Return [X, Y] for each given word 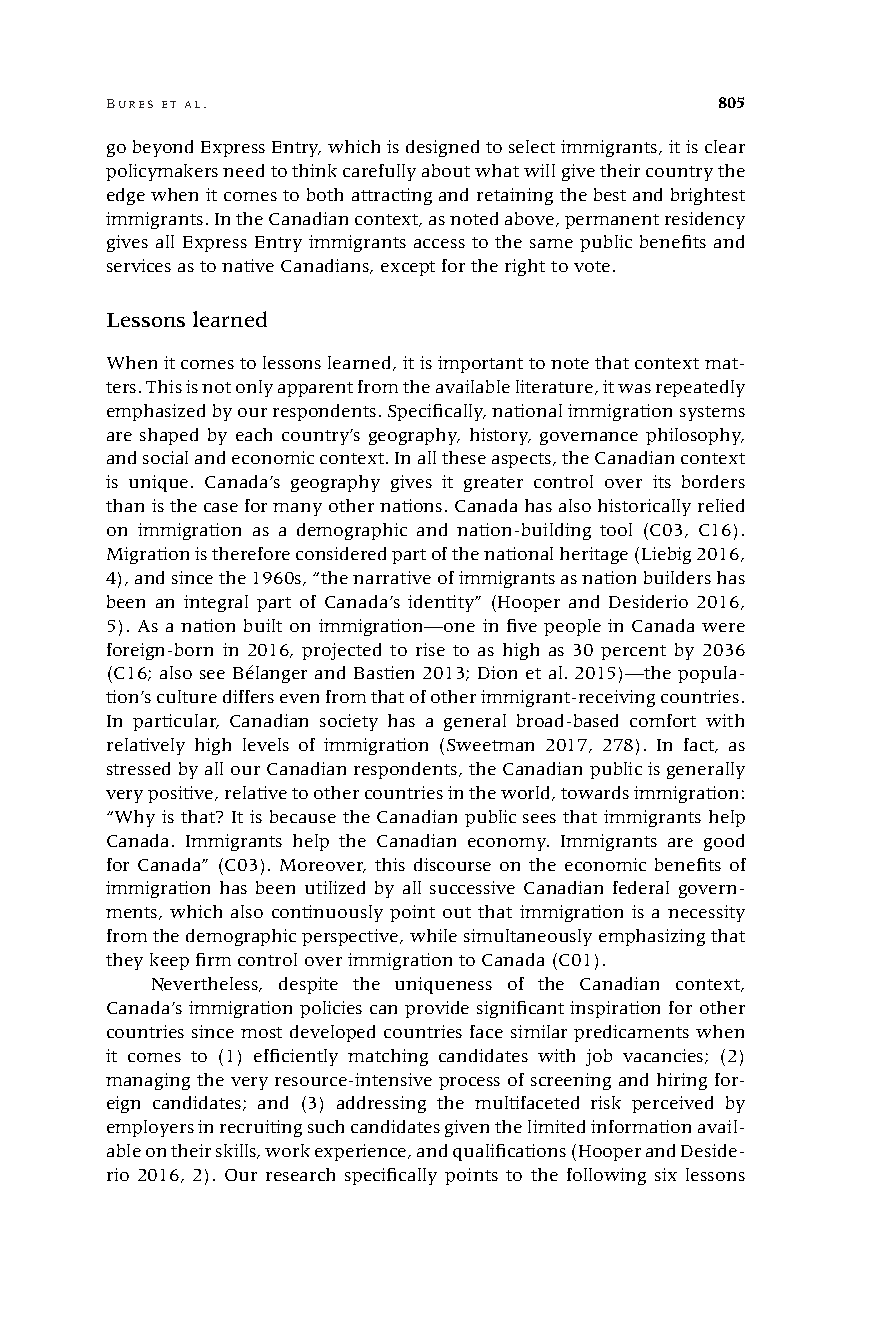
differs [248, 696]
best [610, 194]
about [446, 170]
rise [430, 649]
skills [237, 1151]
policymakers [162, 172]
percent [633, 652]
